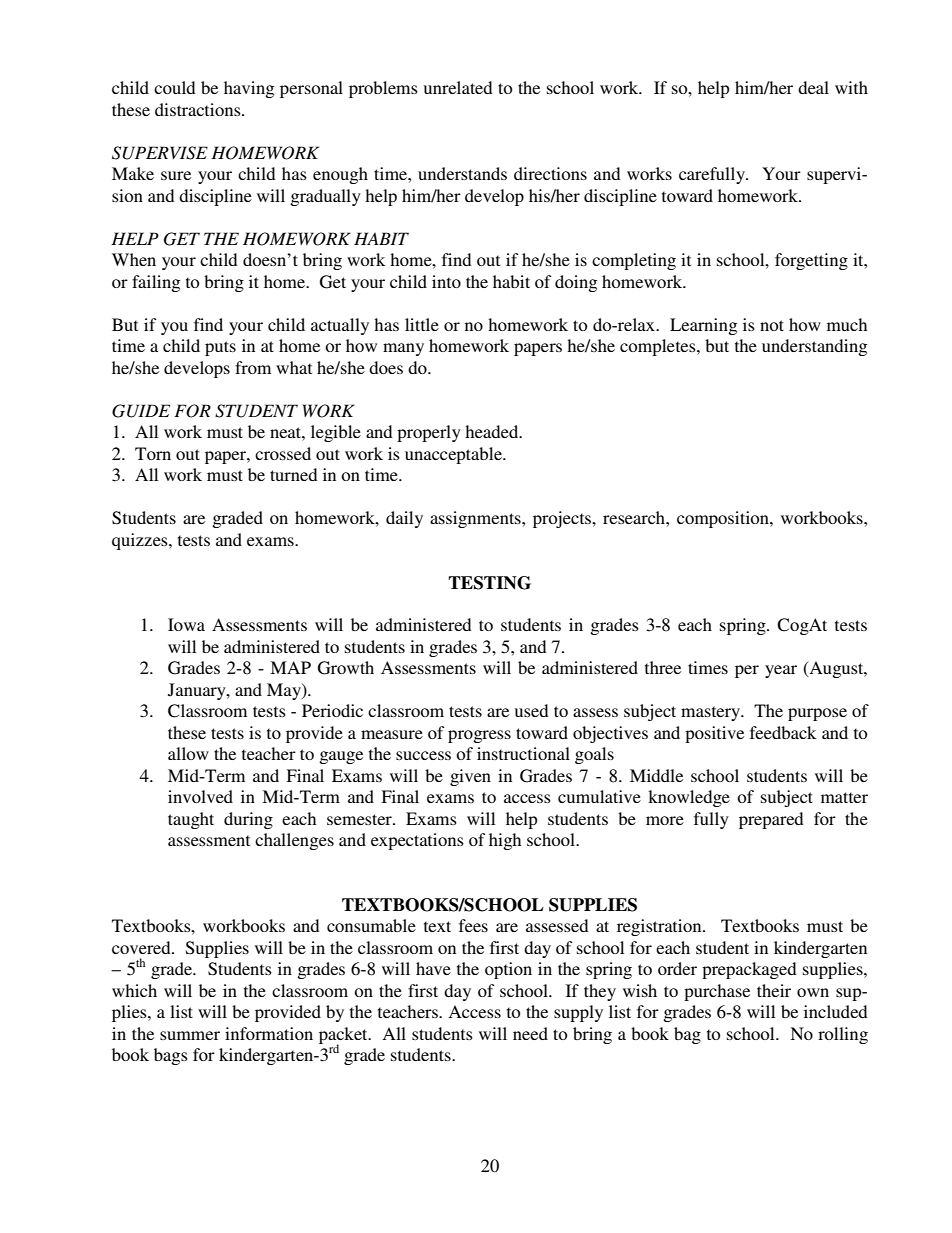 The image size is (952, 1233). Describe the element at coordinates (489, 583) in the document. I see `TESTING` at that location.
